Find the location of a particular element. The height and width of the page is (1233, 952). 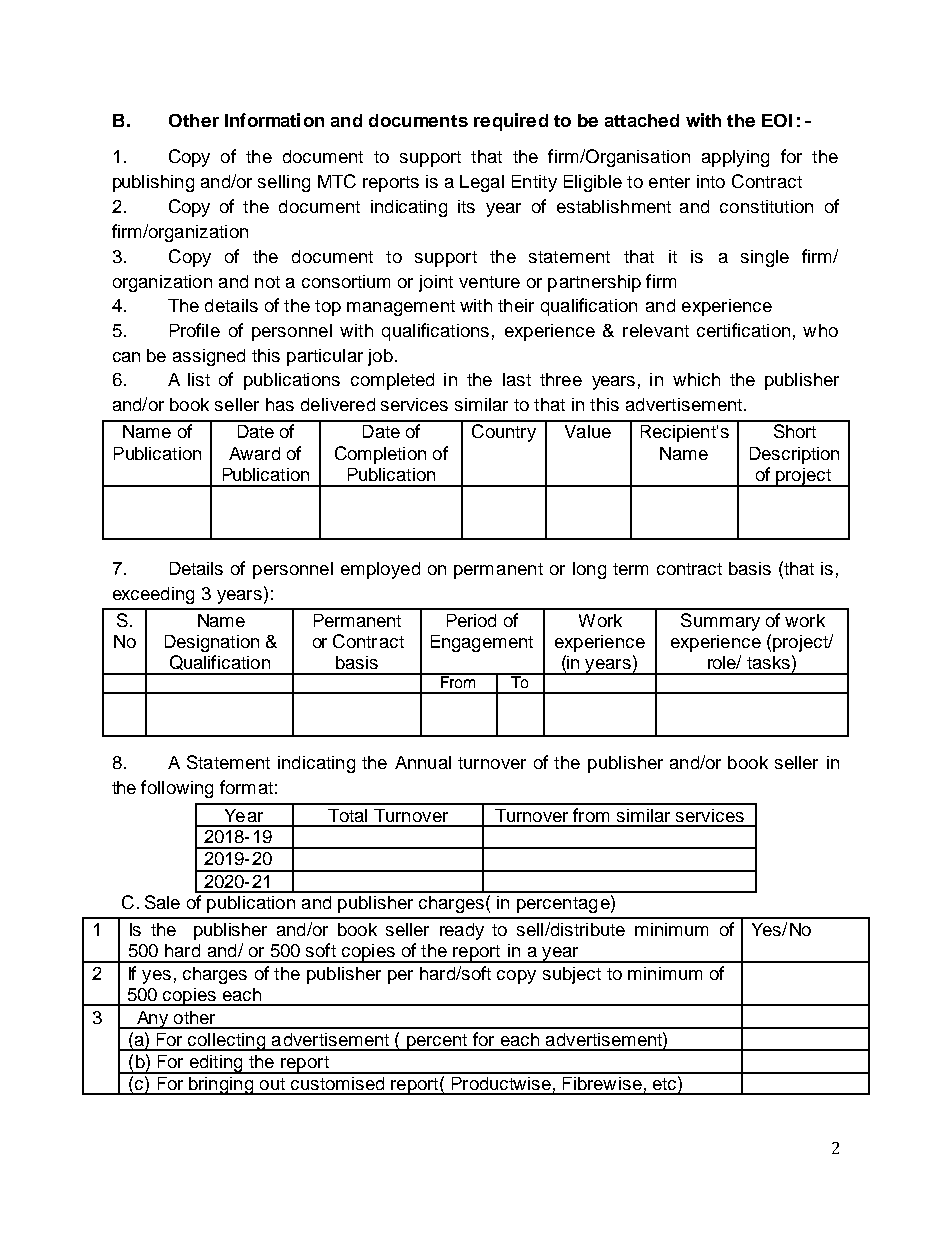

Legal is located at coordinates (482, 183).
